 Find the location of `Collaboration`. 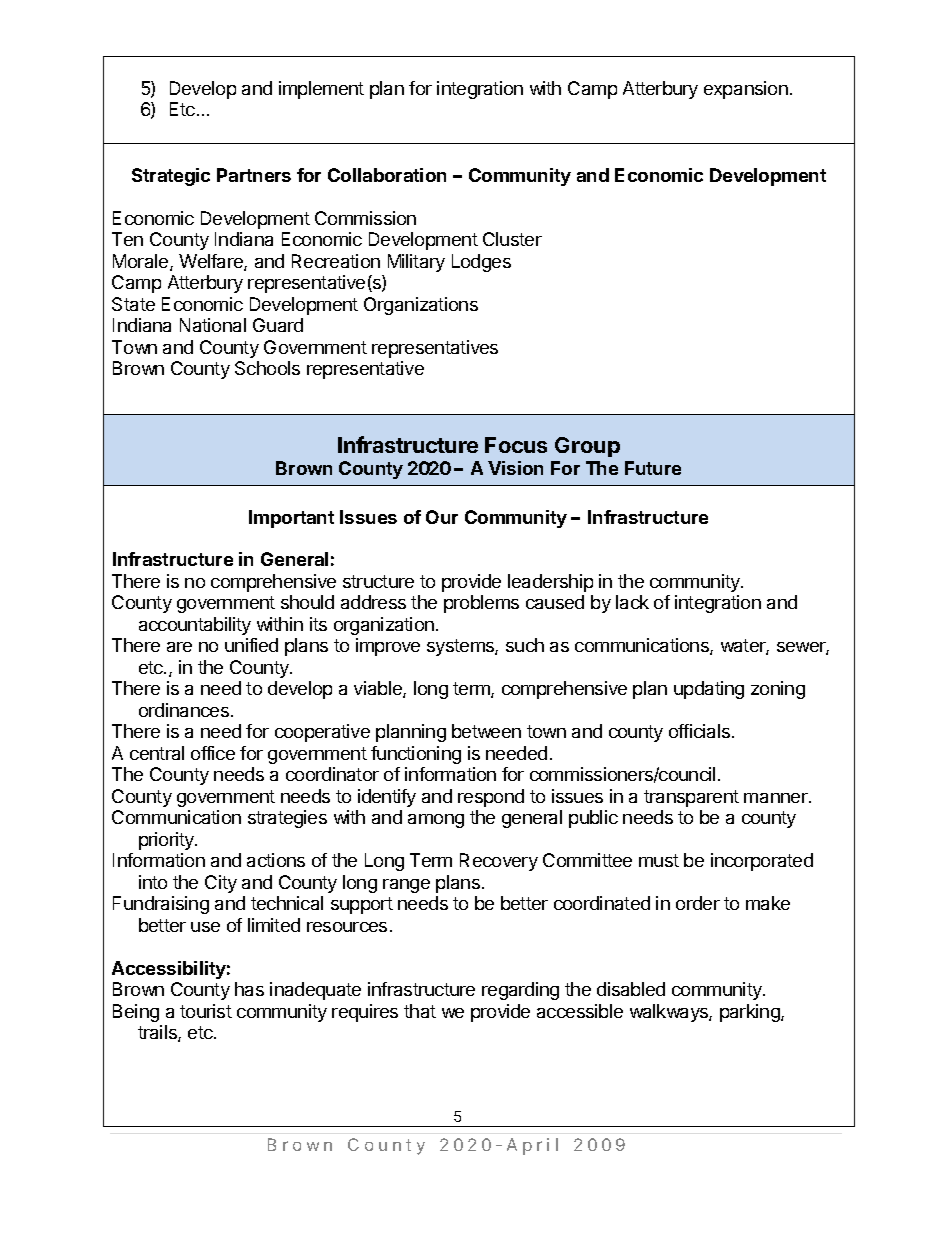

Collaboration is located at coordinates (387, 175).
